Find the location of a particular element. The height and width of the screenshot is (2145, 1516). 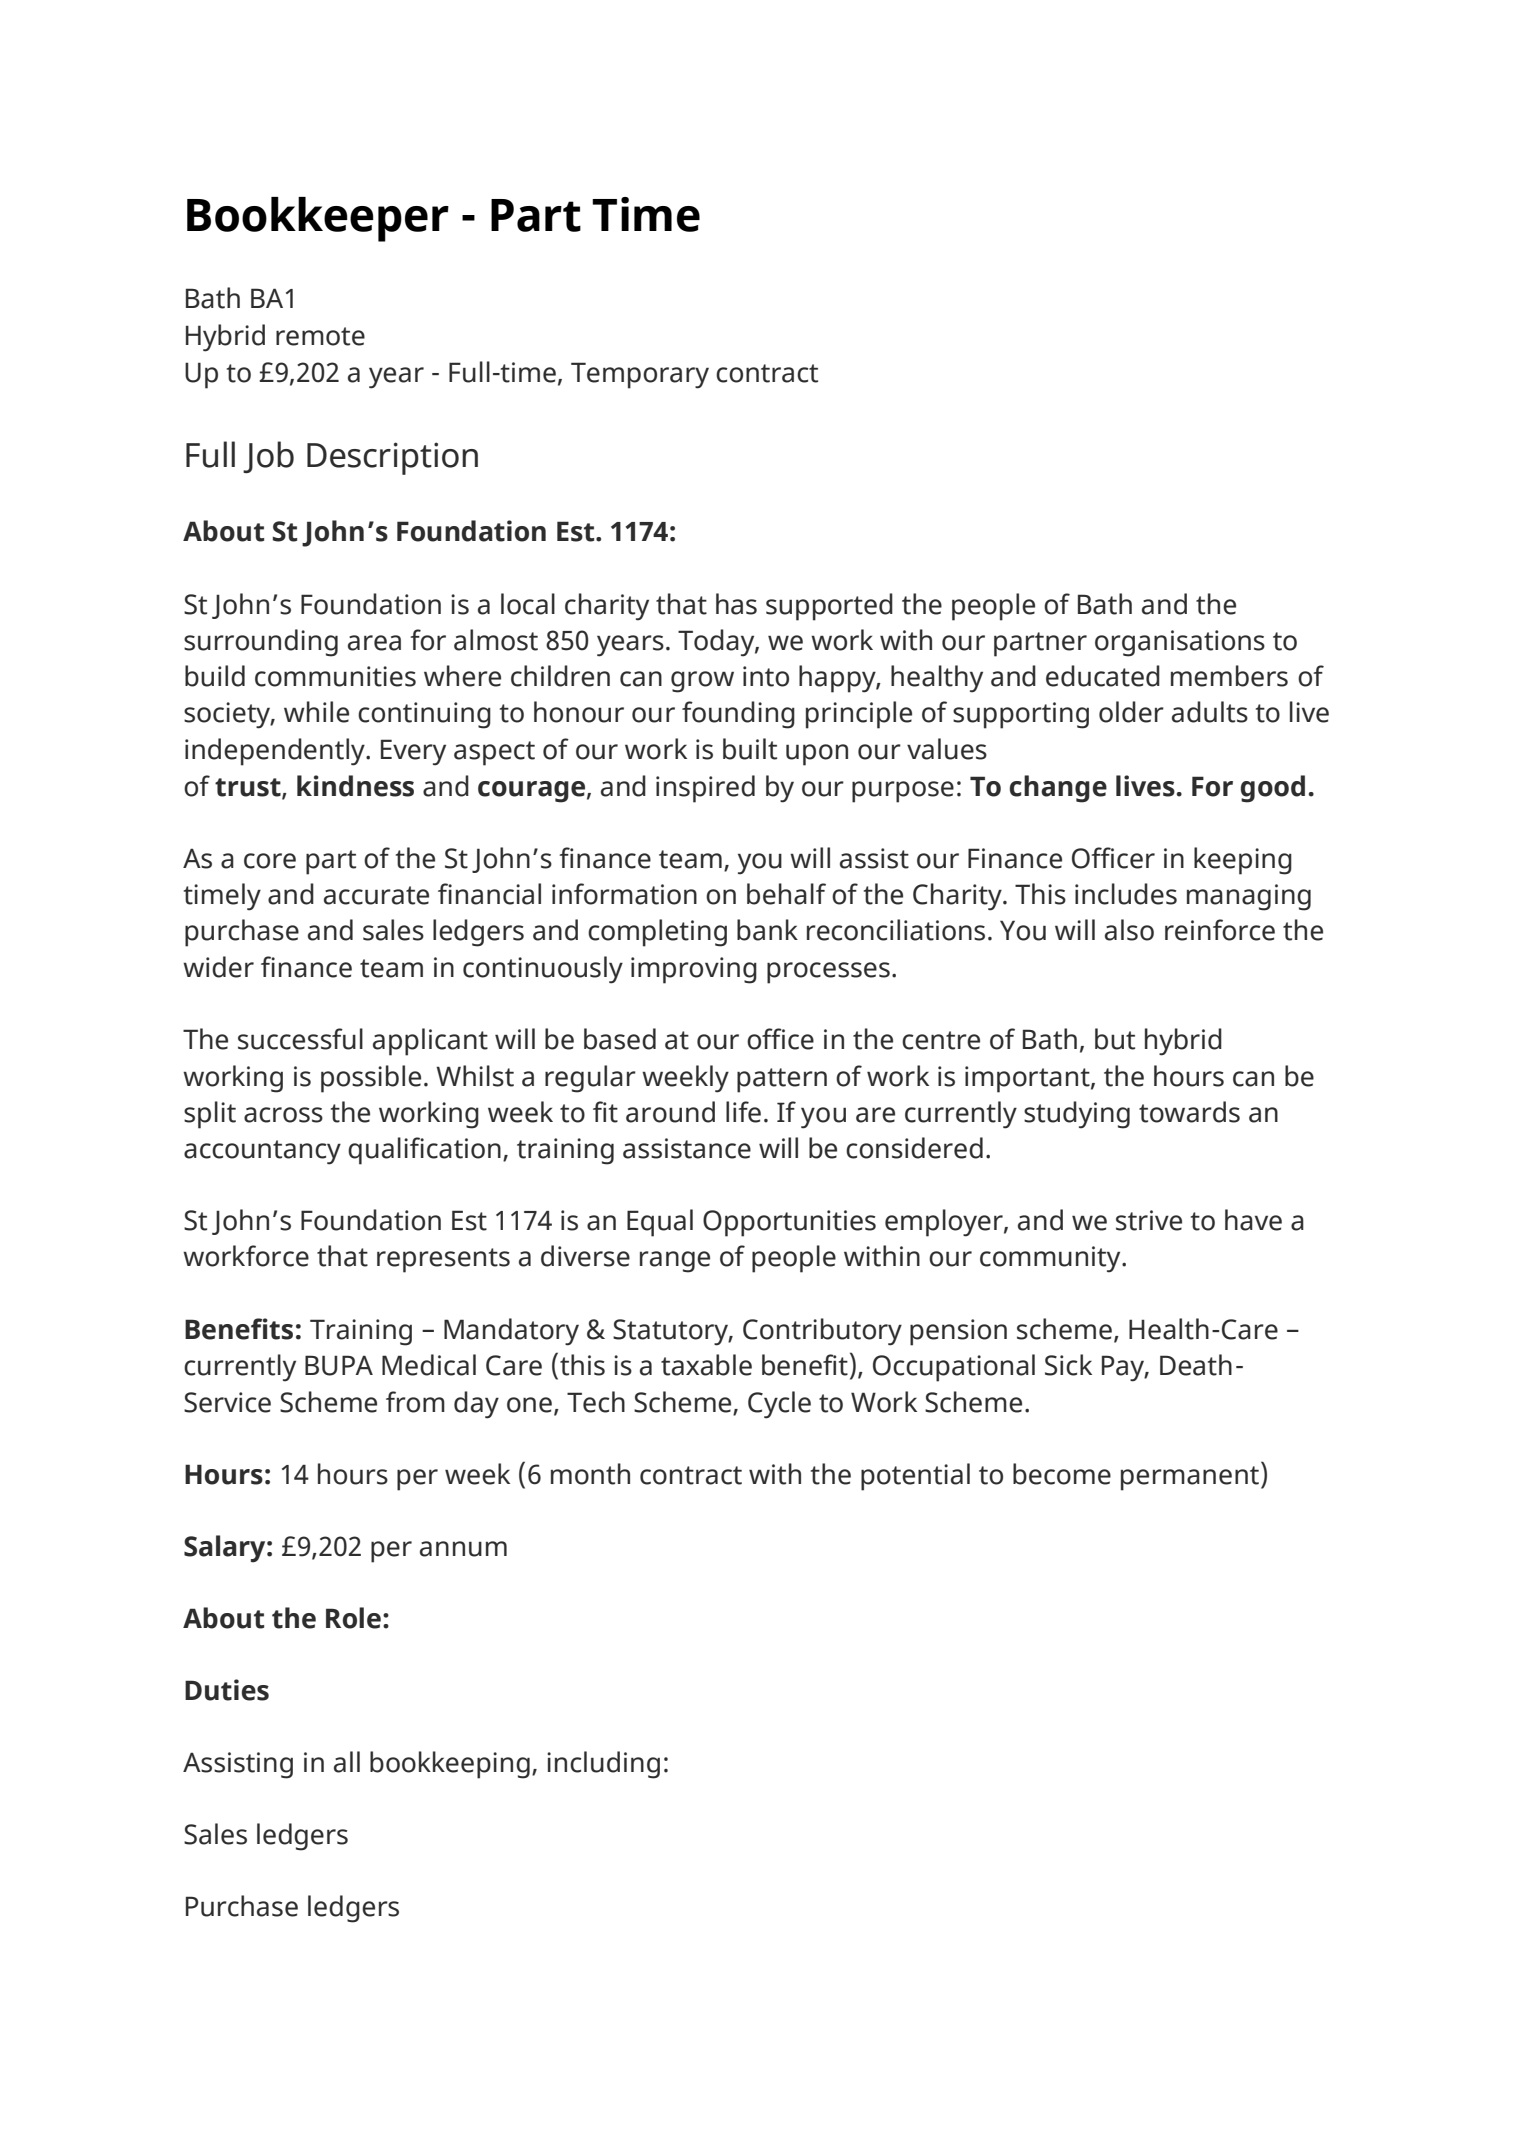

permanent is located at coordinates (1190, 1478).
